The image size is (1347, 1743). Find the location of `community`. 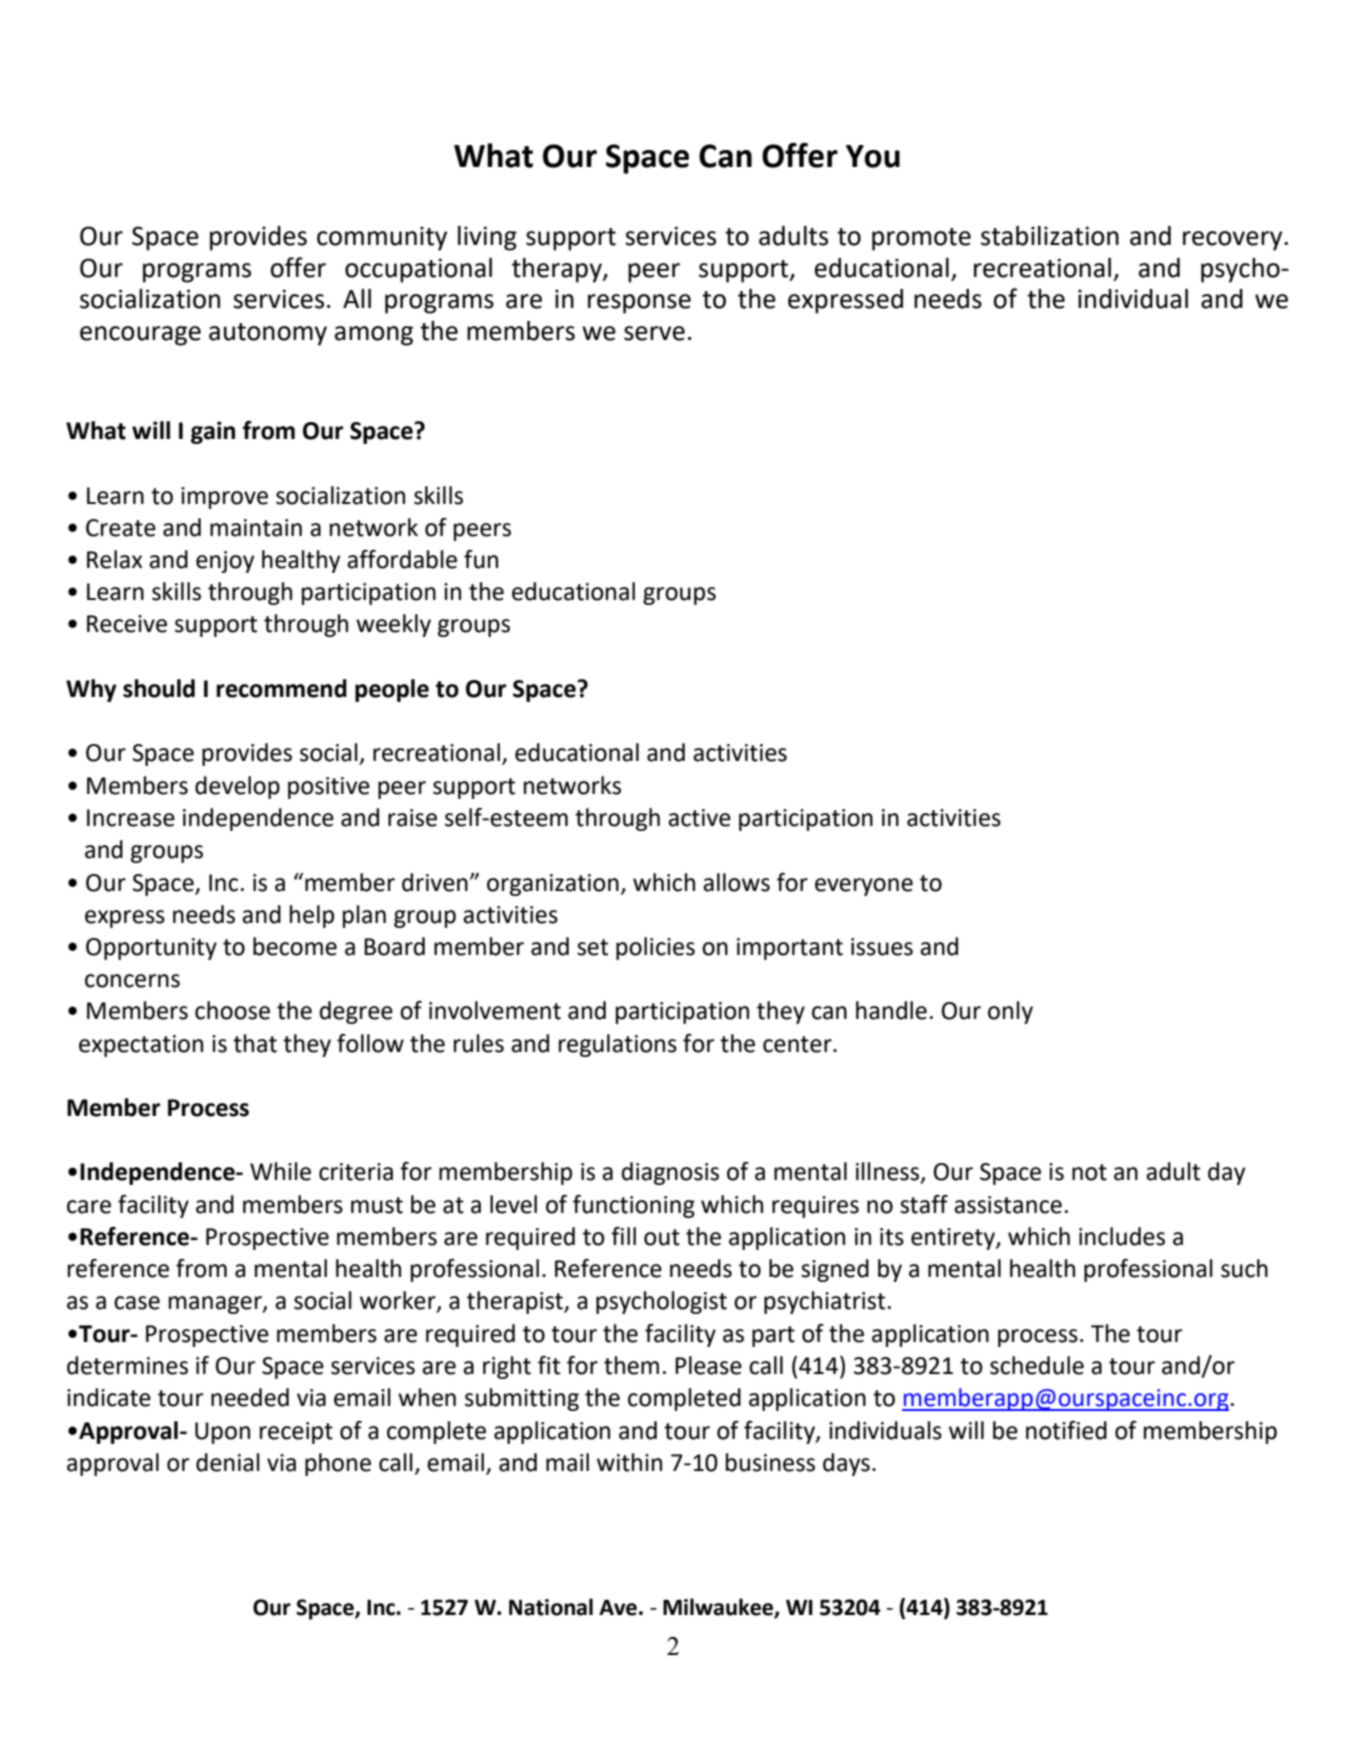

community is located at coordinates (382, 238).
